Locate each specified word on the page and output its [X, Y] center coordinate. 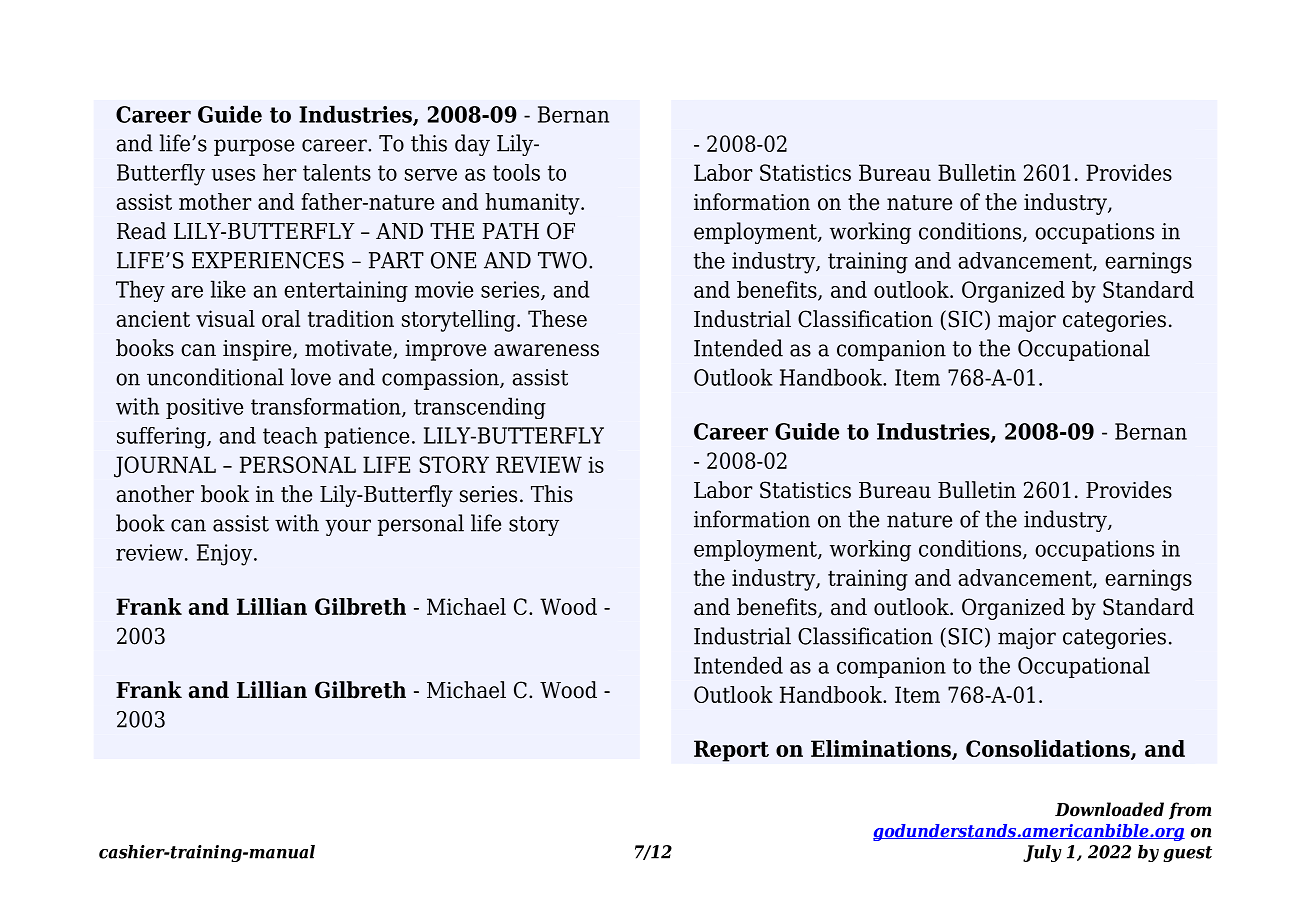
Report [731, 751]
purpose [254, 147]
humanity [533, 204]
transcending [480, 408]
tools [516, 172]
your [348, 527]
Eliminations [882, 750]
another [155, 494]
